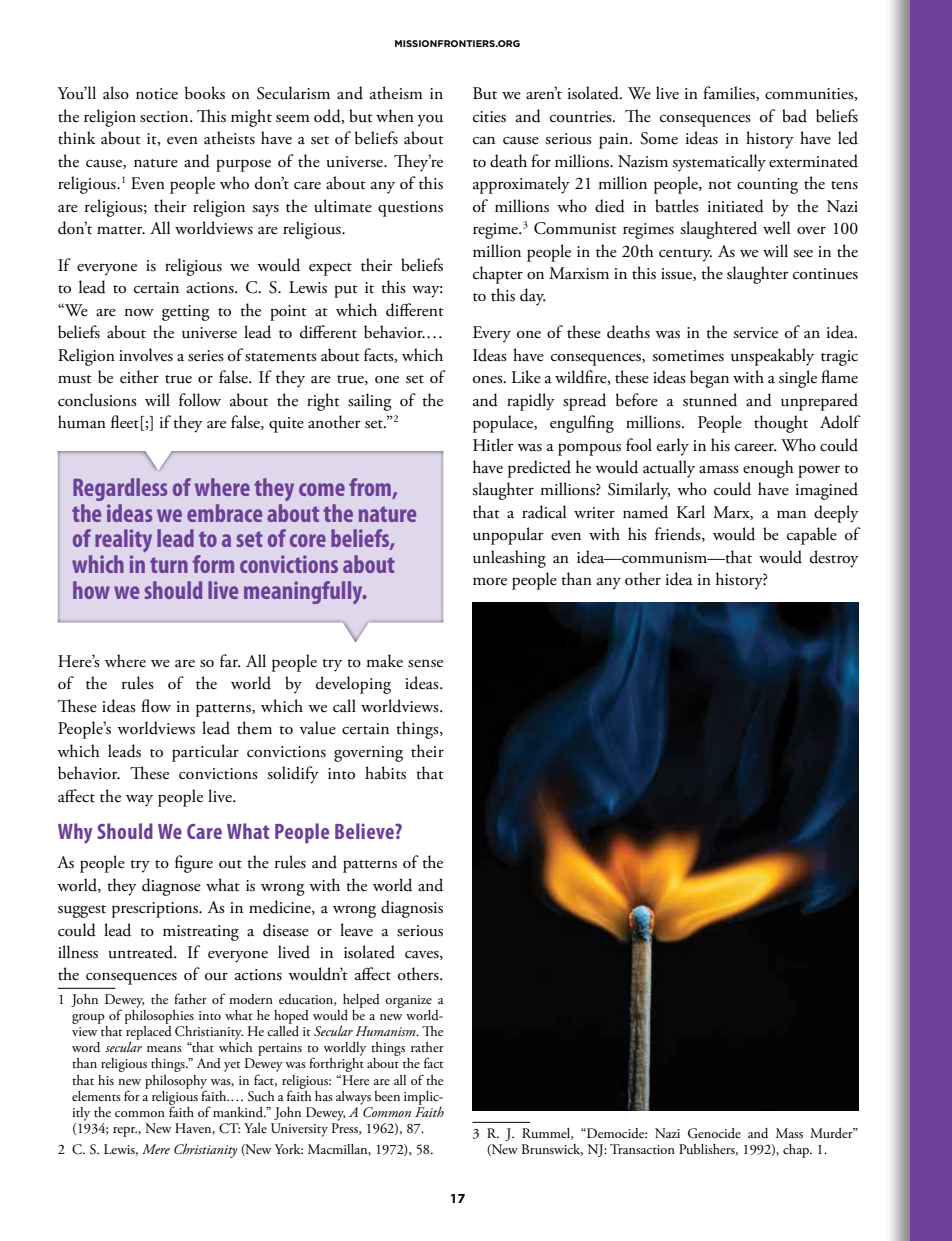 This screenshot has width=952, height=1241. Describe the element at coordinates (125, 1132) in the screenshot. I see `repr` at that location.
